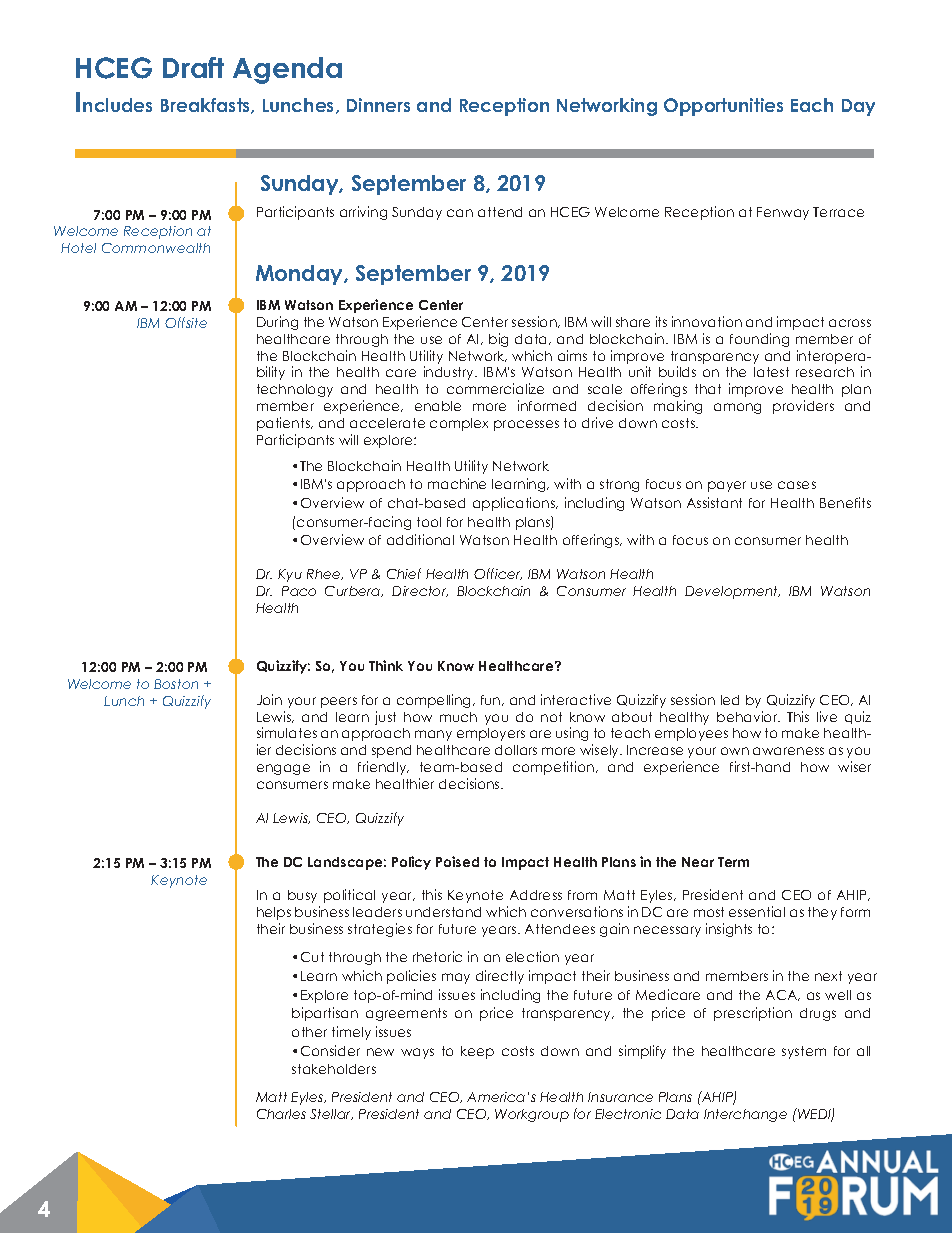  Describe the element at coordinates (281, 1114) in the page. I see `Charles` at that location.
